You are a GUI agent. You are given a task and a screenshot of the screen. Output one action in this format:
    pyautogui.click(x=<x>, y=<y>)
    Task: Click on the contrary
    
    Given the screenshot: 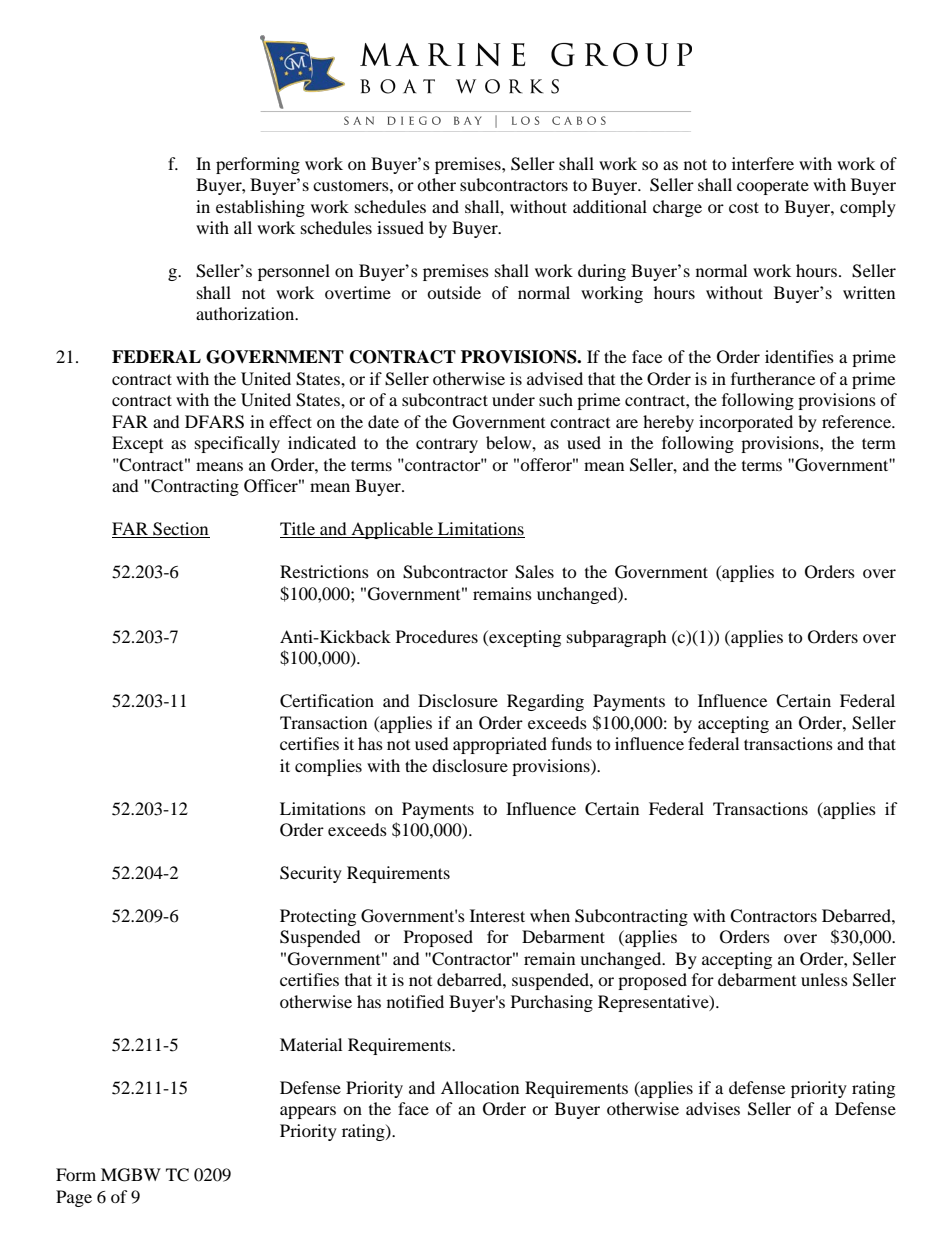 What is the action you would take?
    pyautogui.click(x=447, y=445)
